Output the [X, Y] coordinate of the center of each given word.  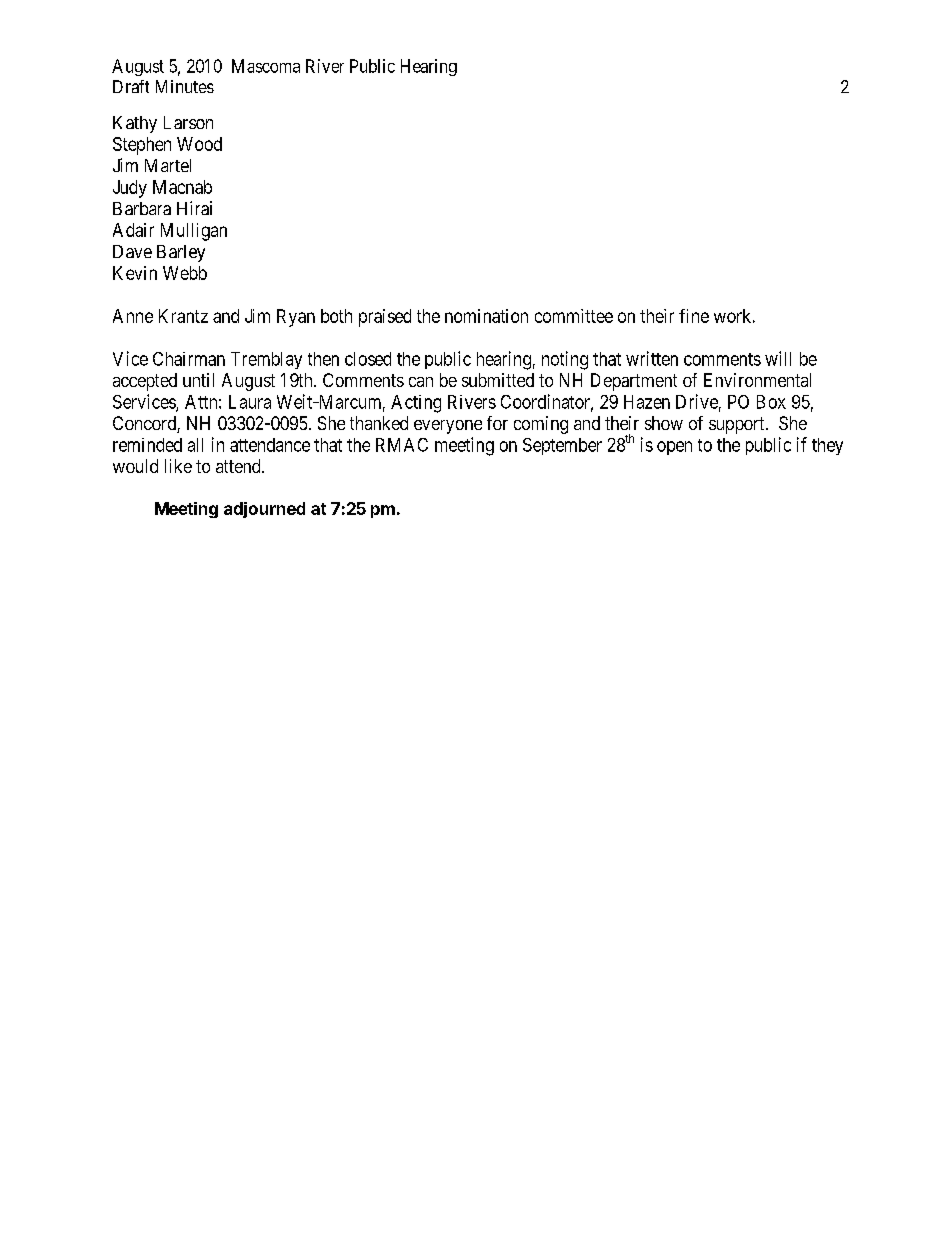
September [562, 446]
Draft [131, 86]
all [195, 445]
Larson [188, 122]
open [674, 448]
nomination [486, 316]
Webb [185, 273]
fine [694, 316]
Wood [199, 144]
